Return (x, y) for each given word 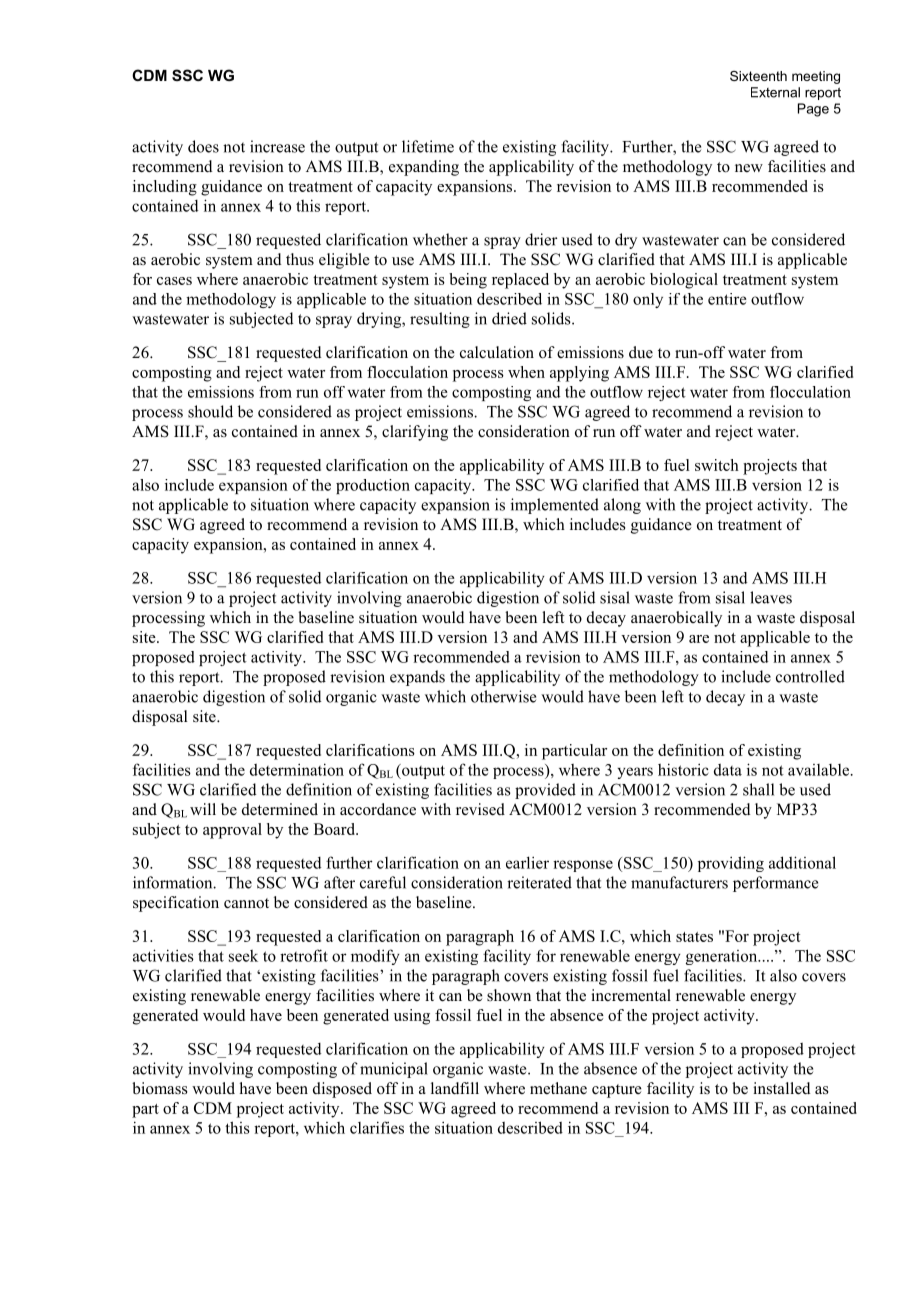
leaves (771, 597)
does (203, 146)
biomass (160, 1088)
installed (782, 1088)
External (775, 92)
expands (417, 678)
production (373, 486)
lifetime (428, 146)
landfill (455, 1088)
